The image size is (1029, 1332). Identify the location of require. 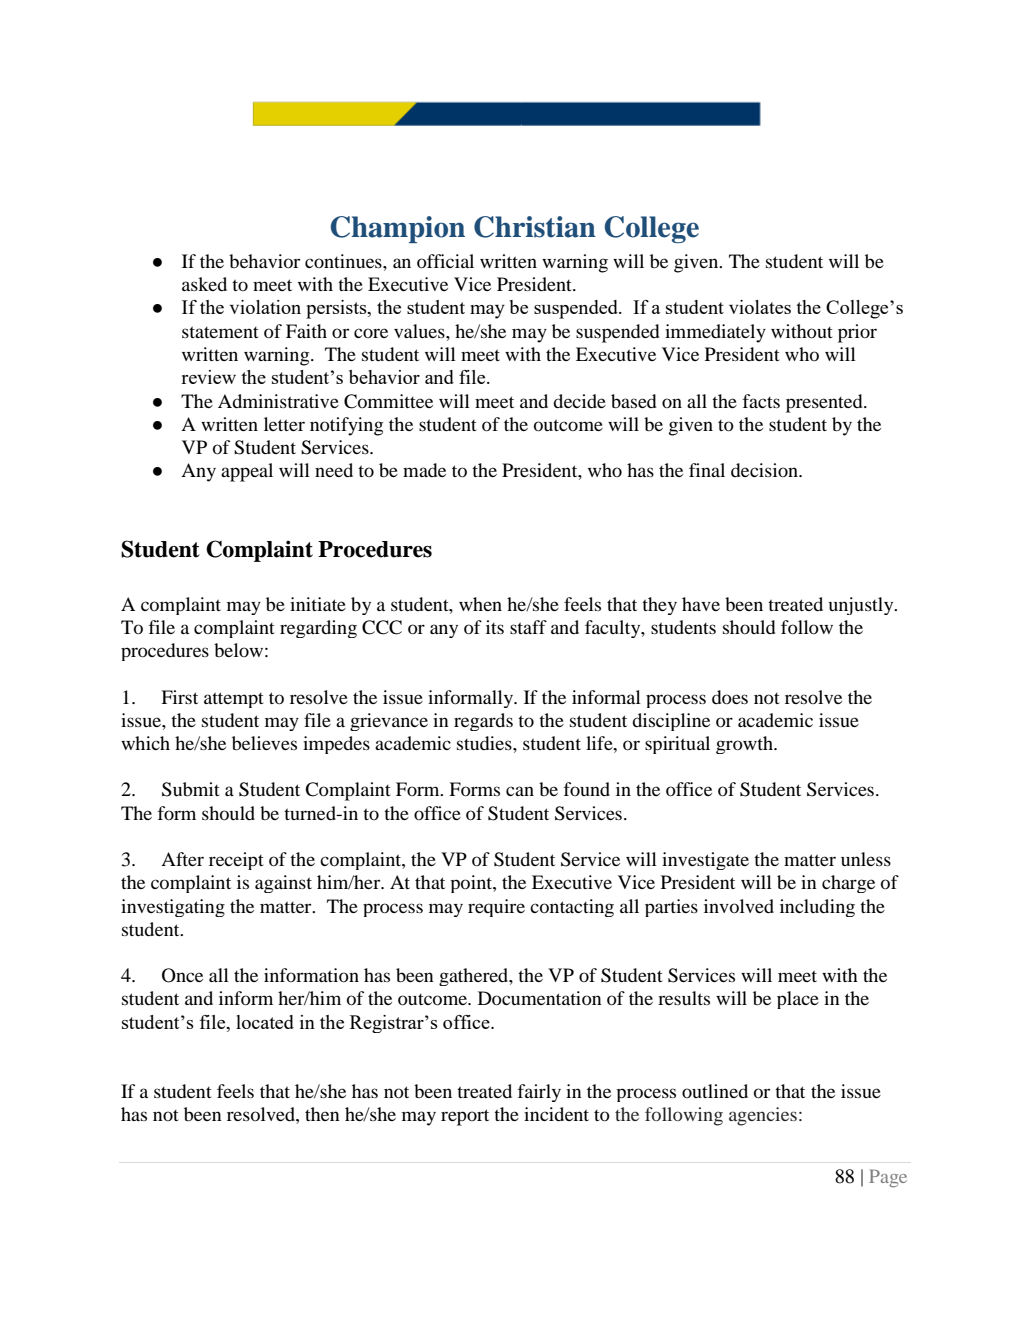
(496, 908).
